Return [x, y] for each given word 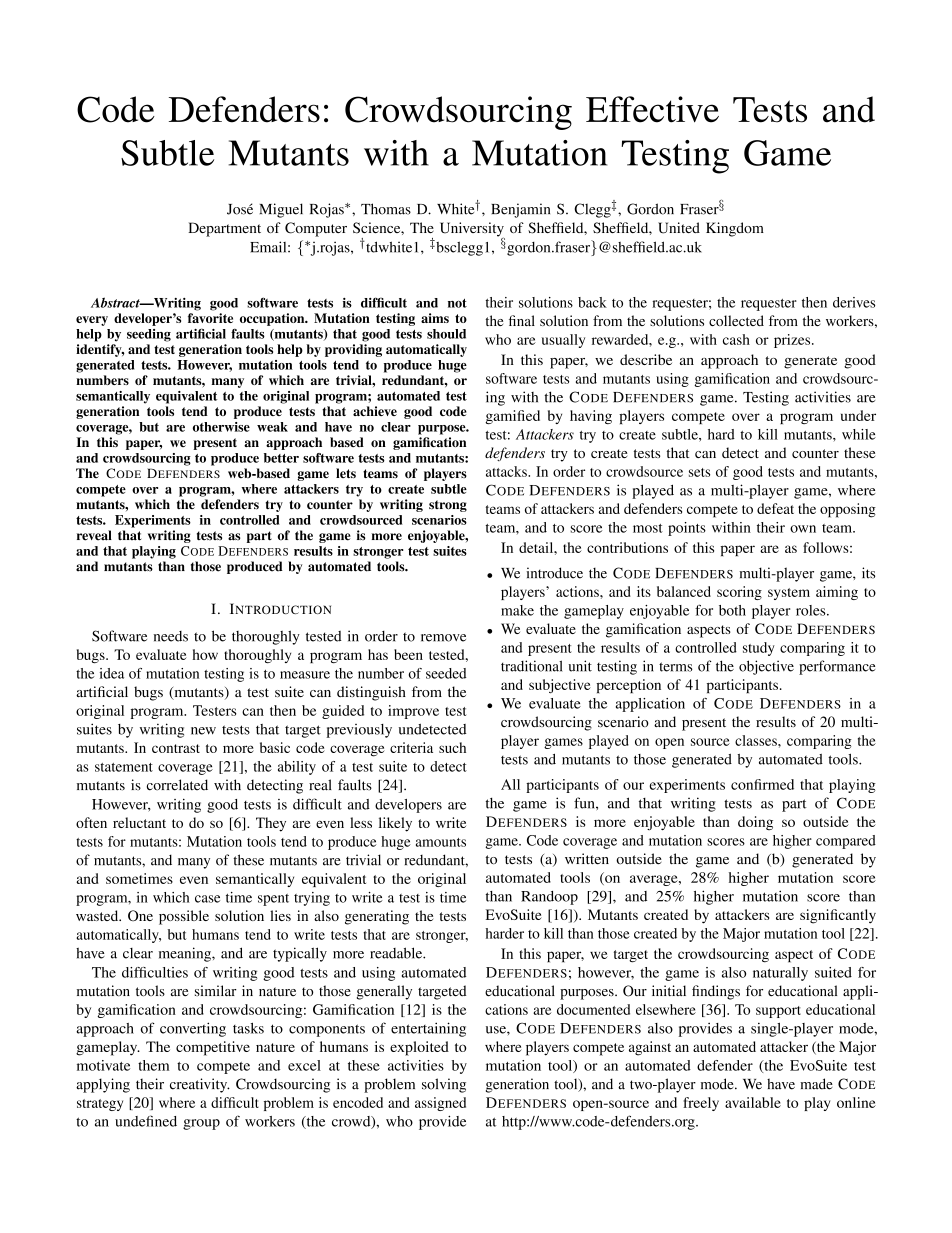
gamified [512, 417]
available [753, 1102]
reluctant [139, 822]
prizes [793, 341]
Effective [652, 109]
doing [755, 823]
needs [171, 636]
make [517, 610]
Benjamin [520, 210]
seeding [149, 335]
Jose [240, 209]
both [732, 610]
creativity [200, 1085]
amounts [441, 842]
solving [444, 1085]
